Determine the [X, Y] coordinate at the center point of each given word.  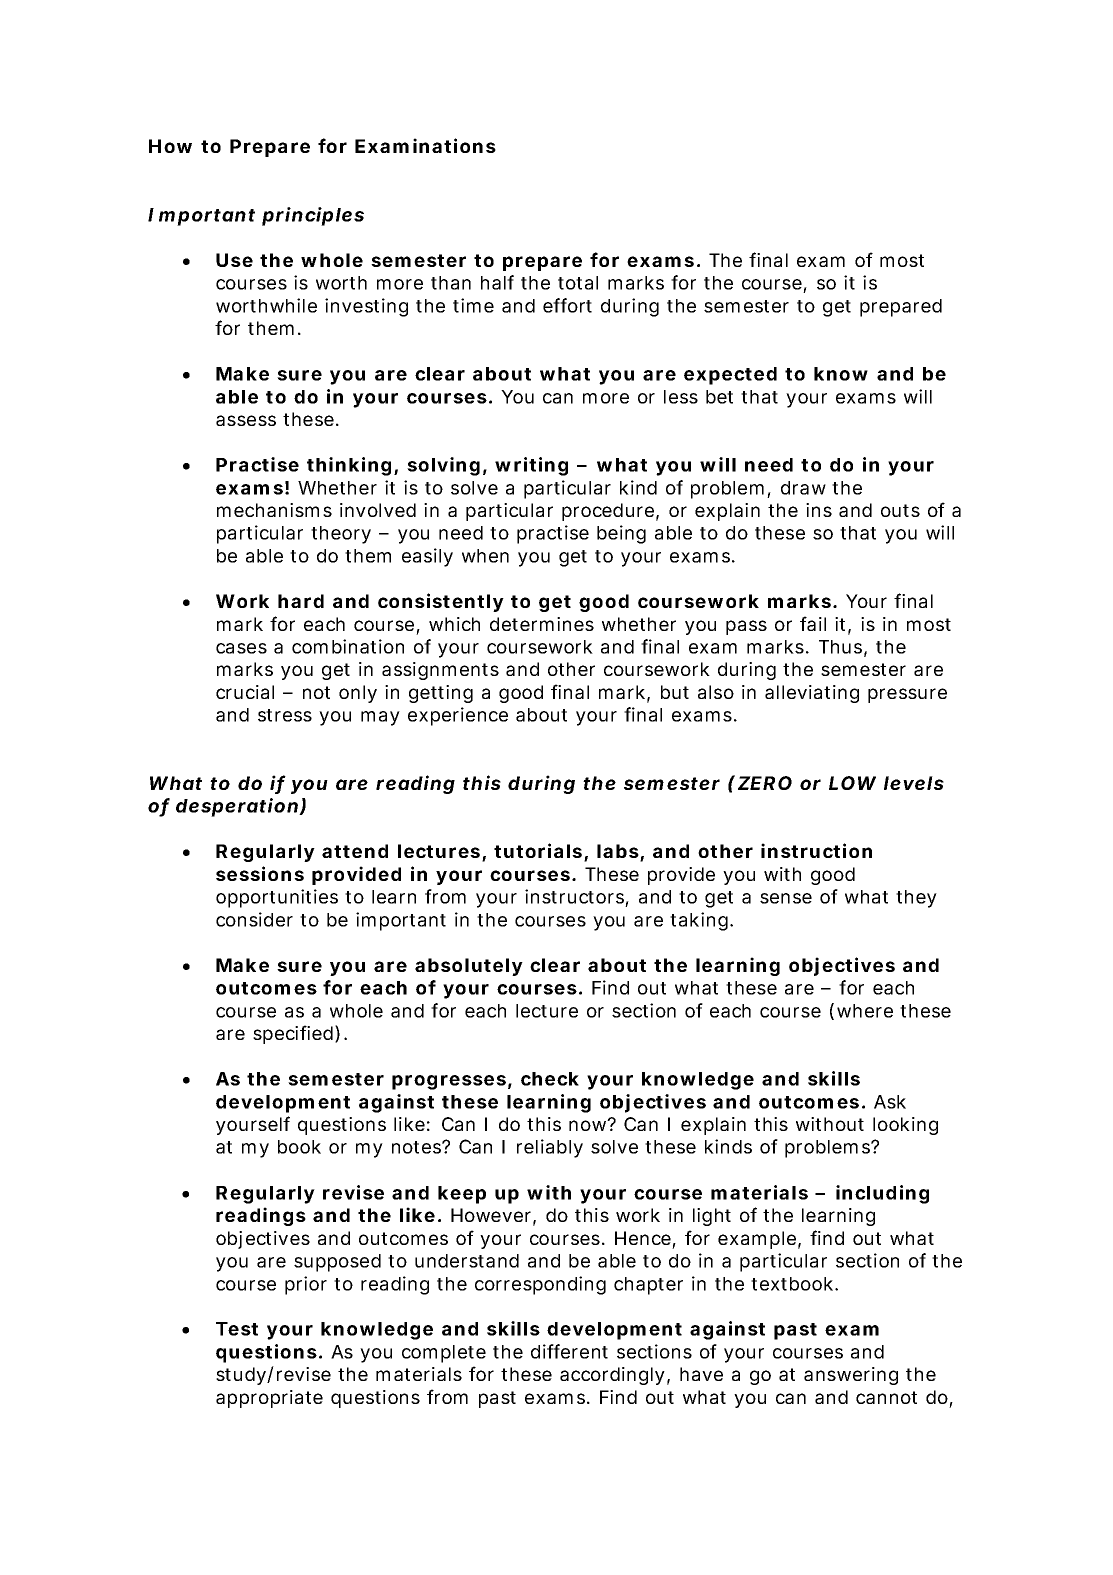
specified [293, 1034]
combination [348, 646]
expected [730, 376]
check [550, 1079]
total [578, 283]
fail [813, 623]
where [865, 1011]
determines [542, 624]
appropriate [269, 1399]
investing [366, 307]
